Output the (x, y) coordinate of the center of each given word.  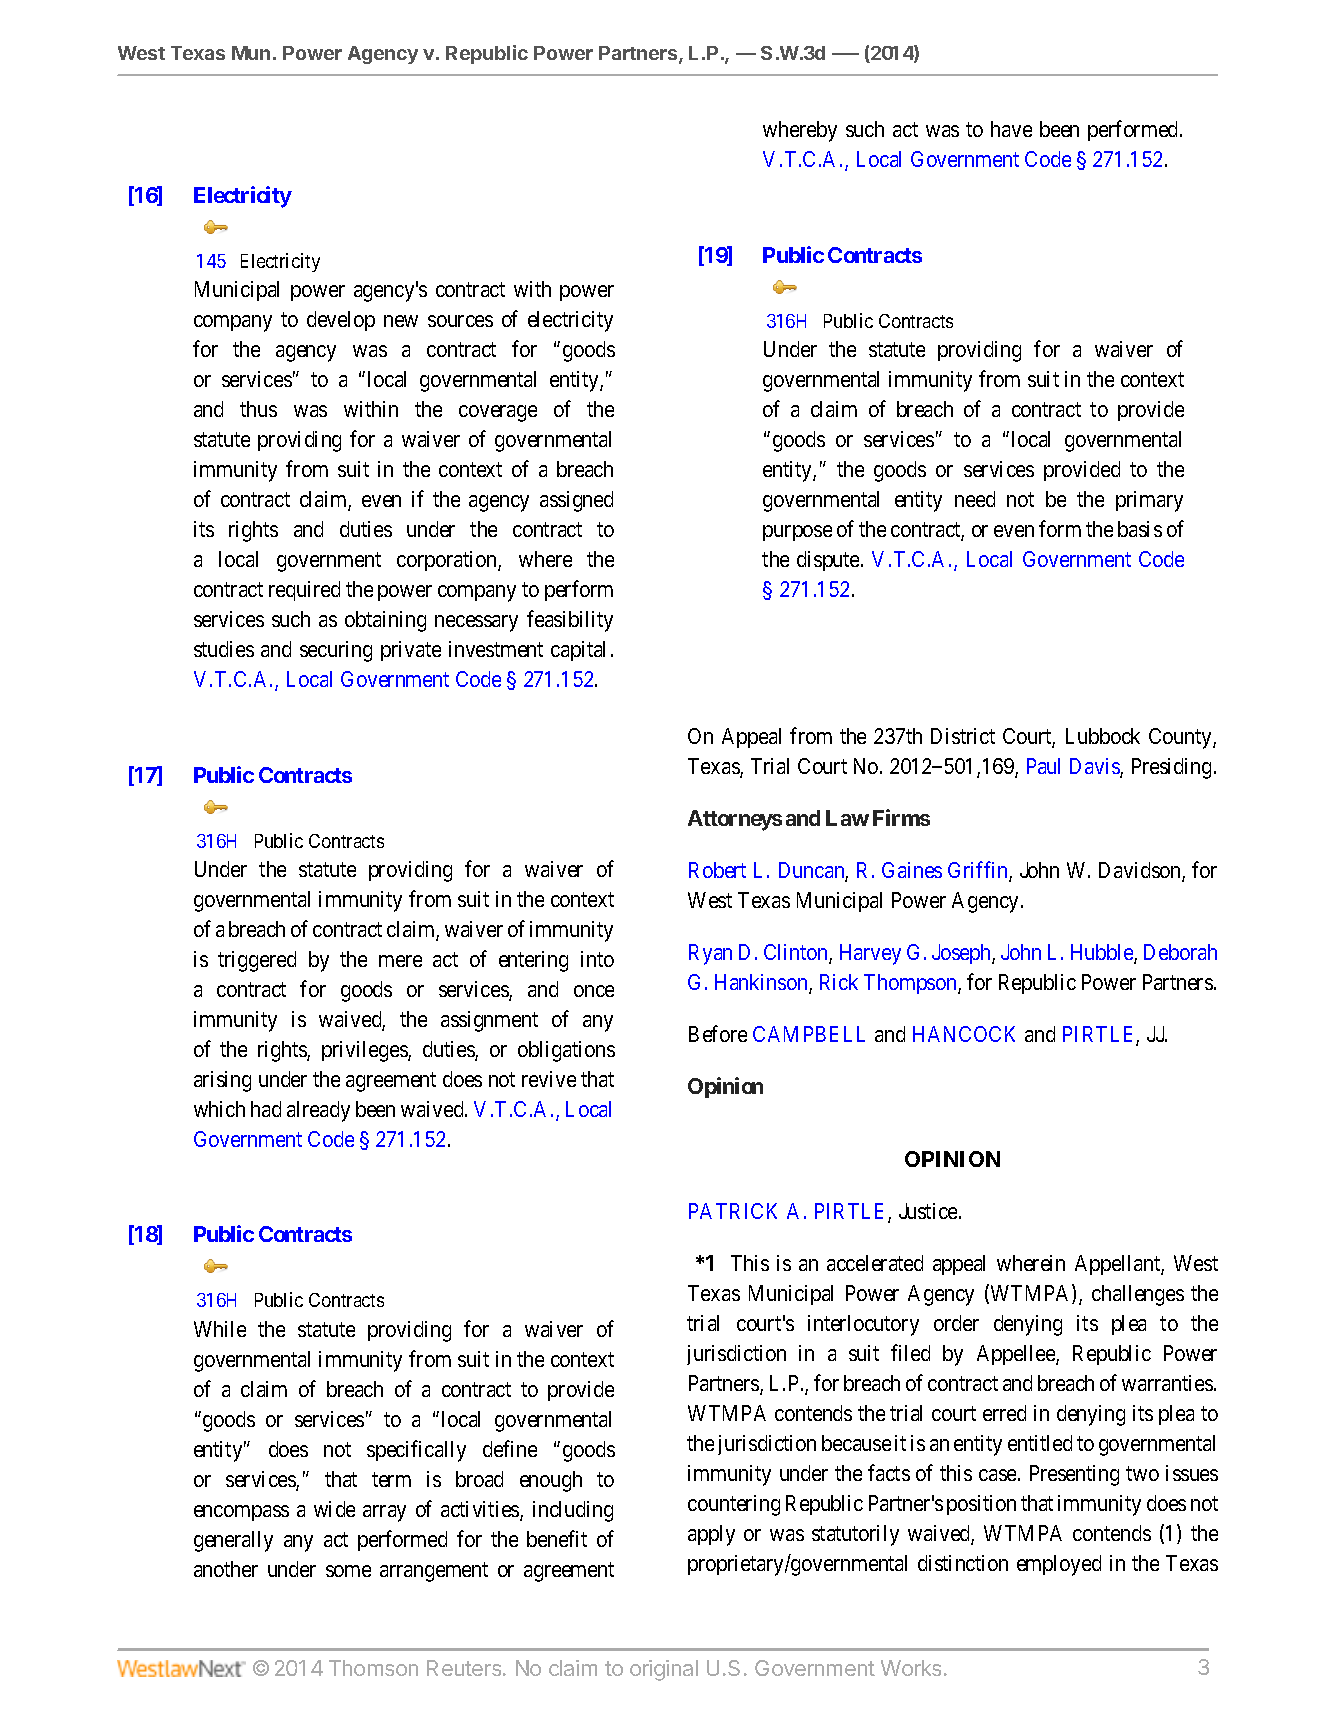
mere (400, 961)
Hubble (1103, 953)
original (664, 1670)
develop (341, 321)
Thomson (373, 1668)
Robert (717, 870)
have (1011, 129)
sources (460, 321)
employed (1059, 1565)
